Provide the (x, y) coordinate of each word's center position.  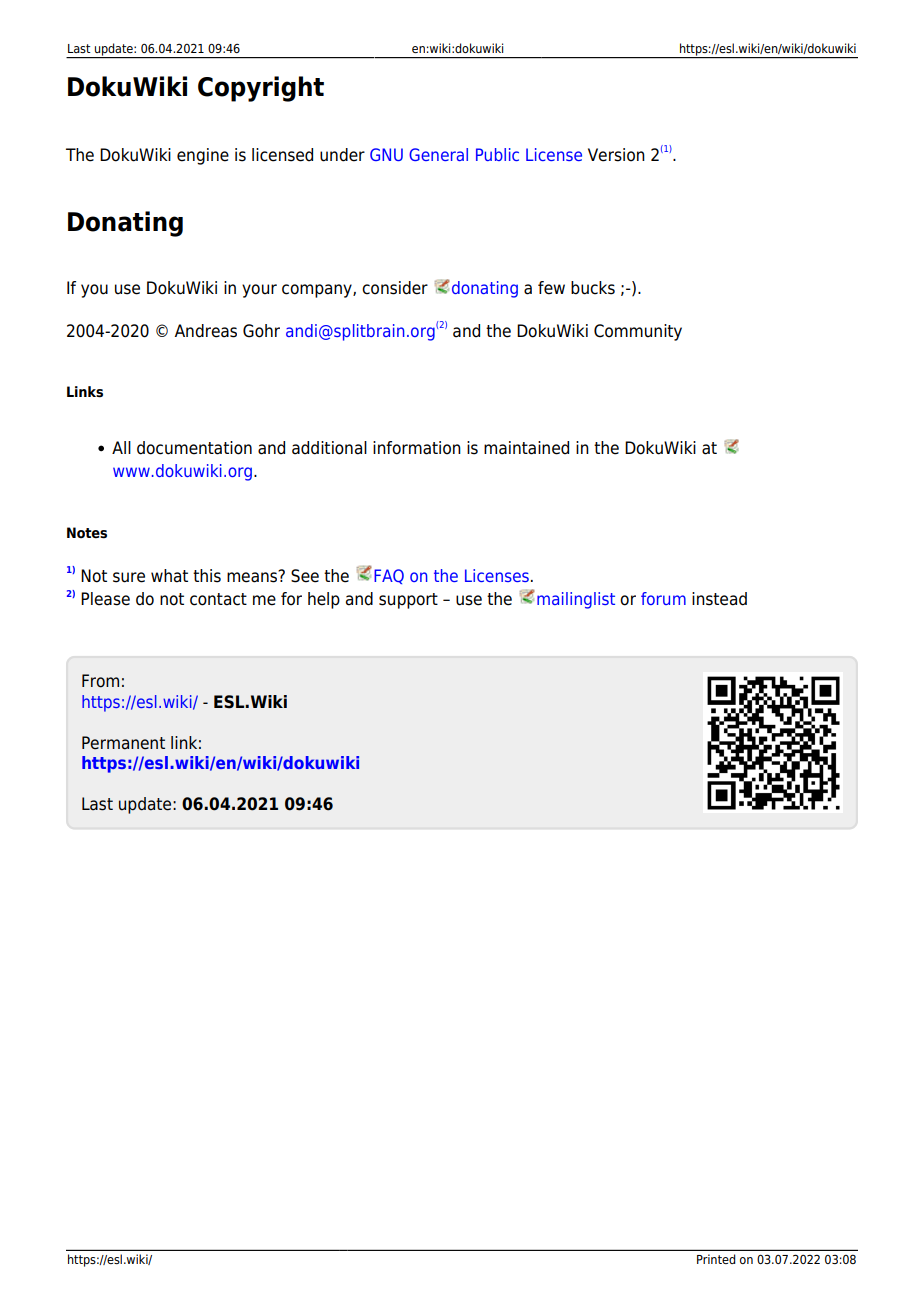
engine (203, 156)
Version (616, 155)
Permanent (123, 743)
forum (663, 598)
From (100, 681)
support (408, 601)
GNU (386, 154)
